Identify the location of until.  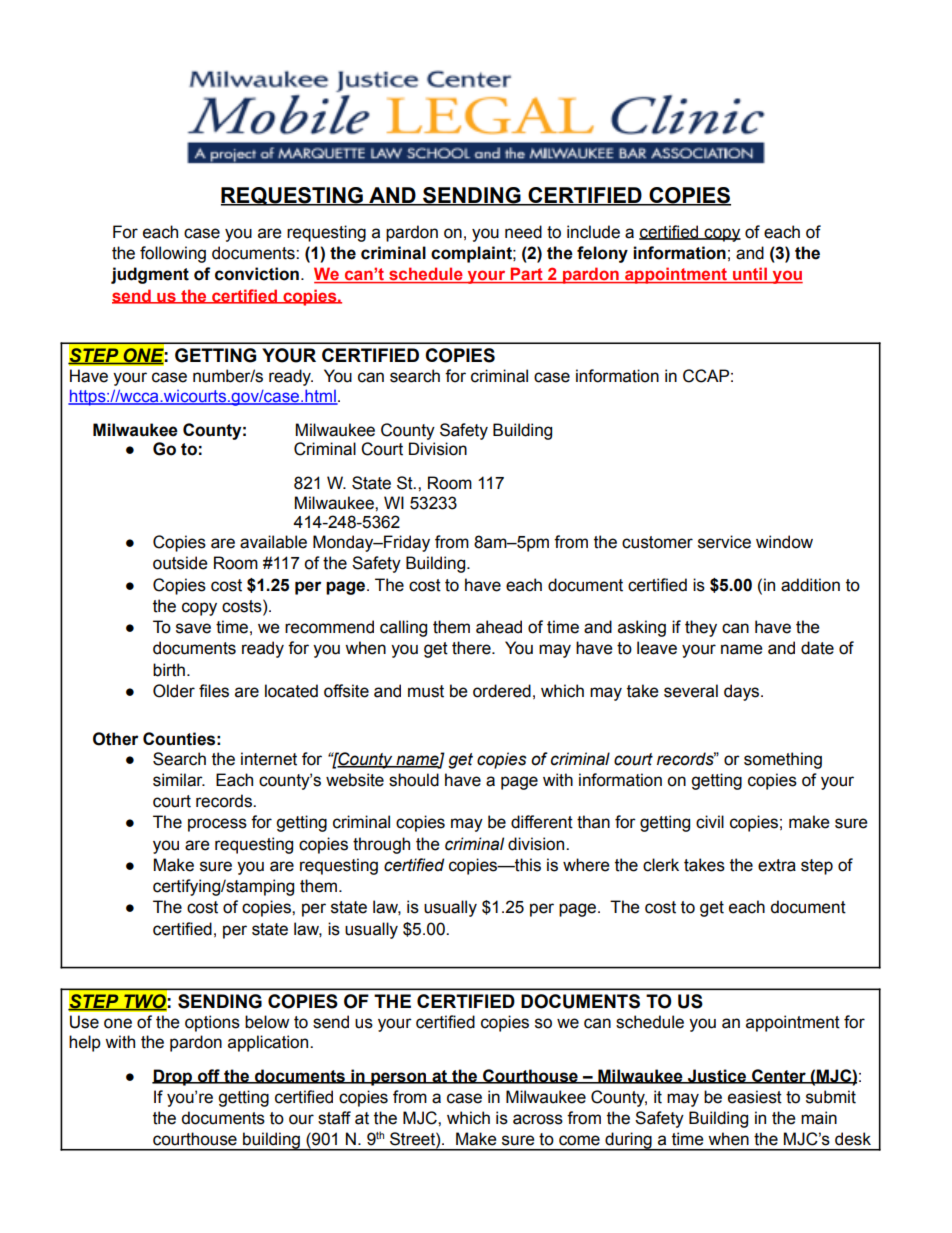
(750, 275).
